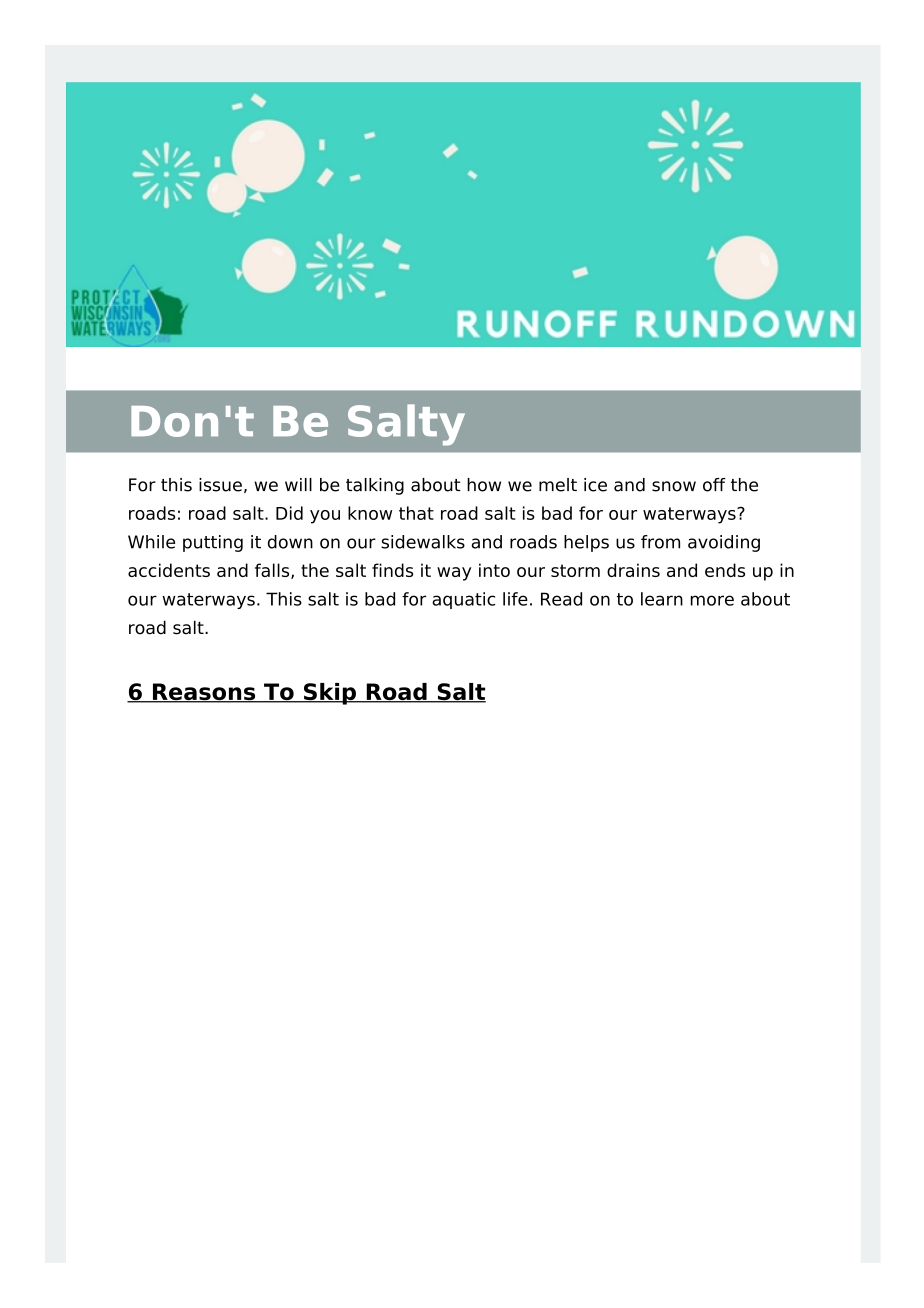 The height and width of the page is (1308, 924). Describe the element at coordinates (515, 599) in the page. I see `life` at that location.
